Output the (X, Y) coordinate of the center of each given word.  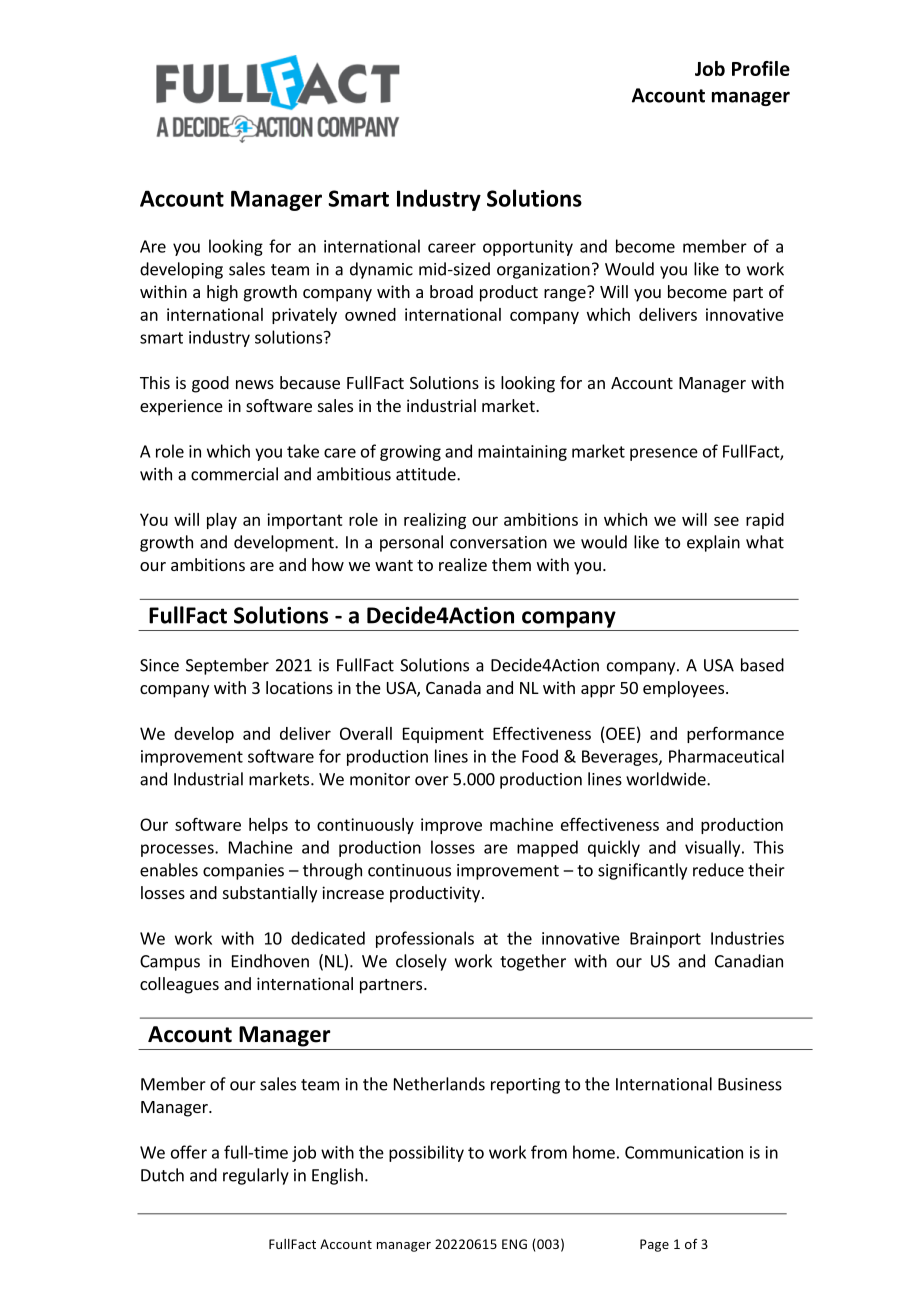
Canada (453, 687)
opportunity (528, 248)
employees (685, 689)
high (222, 293)
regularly (256, 1176)
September (227, 666)
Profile (761, 68)
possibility (426, 1153)
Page (654, 1245)
